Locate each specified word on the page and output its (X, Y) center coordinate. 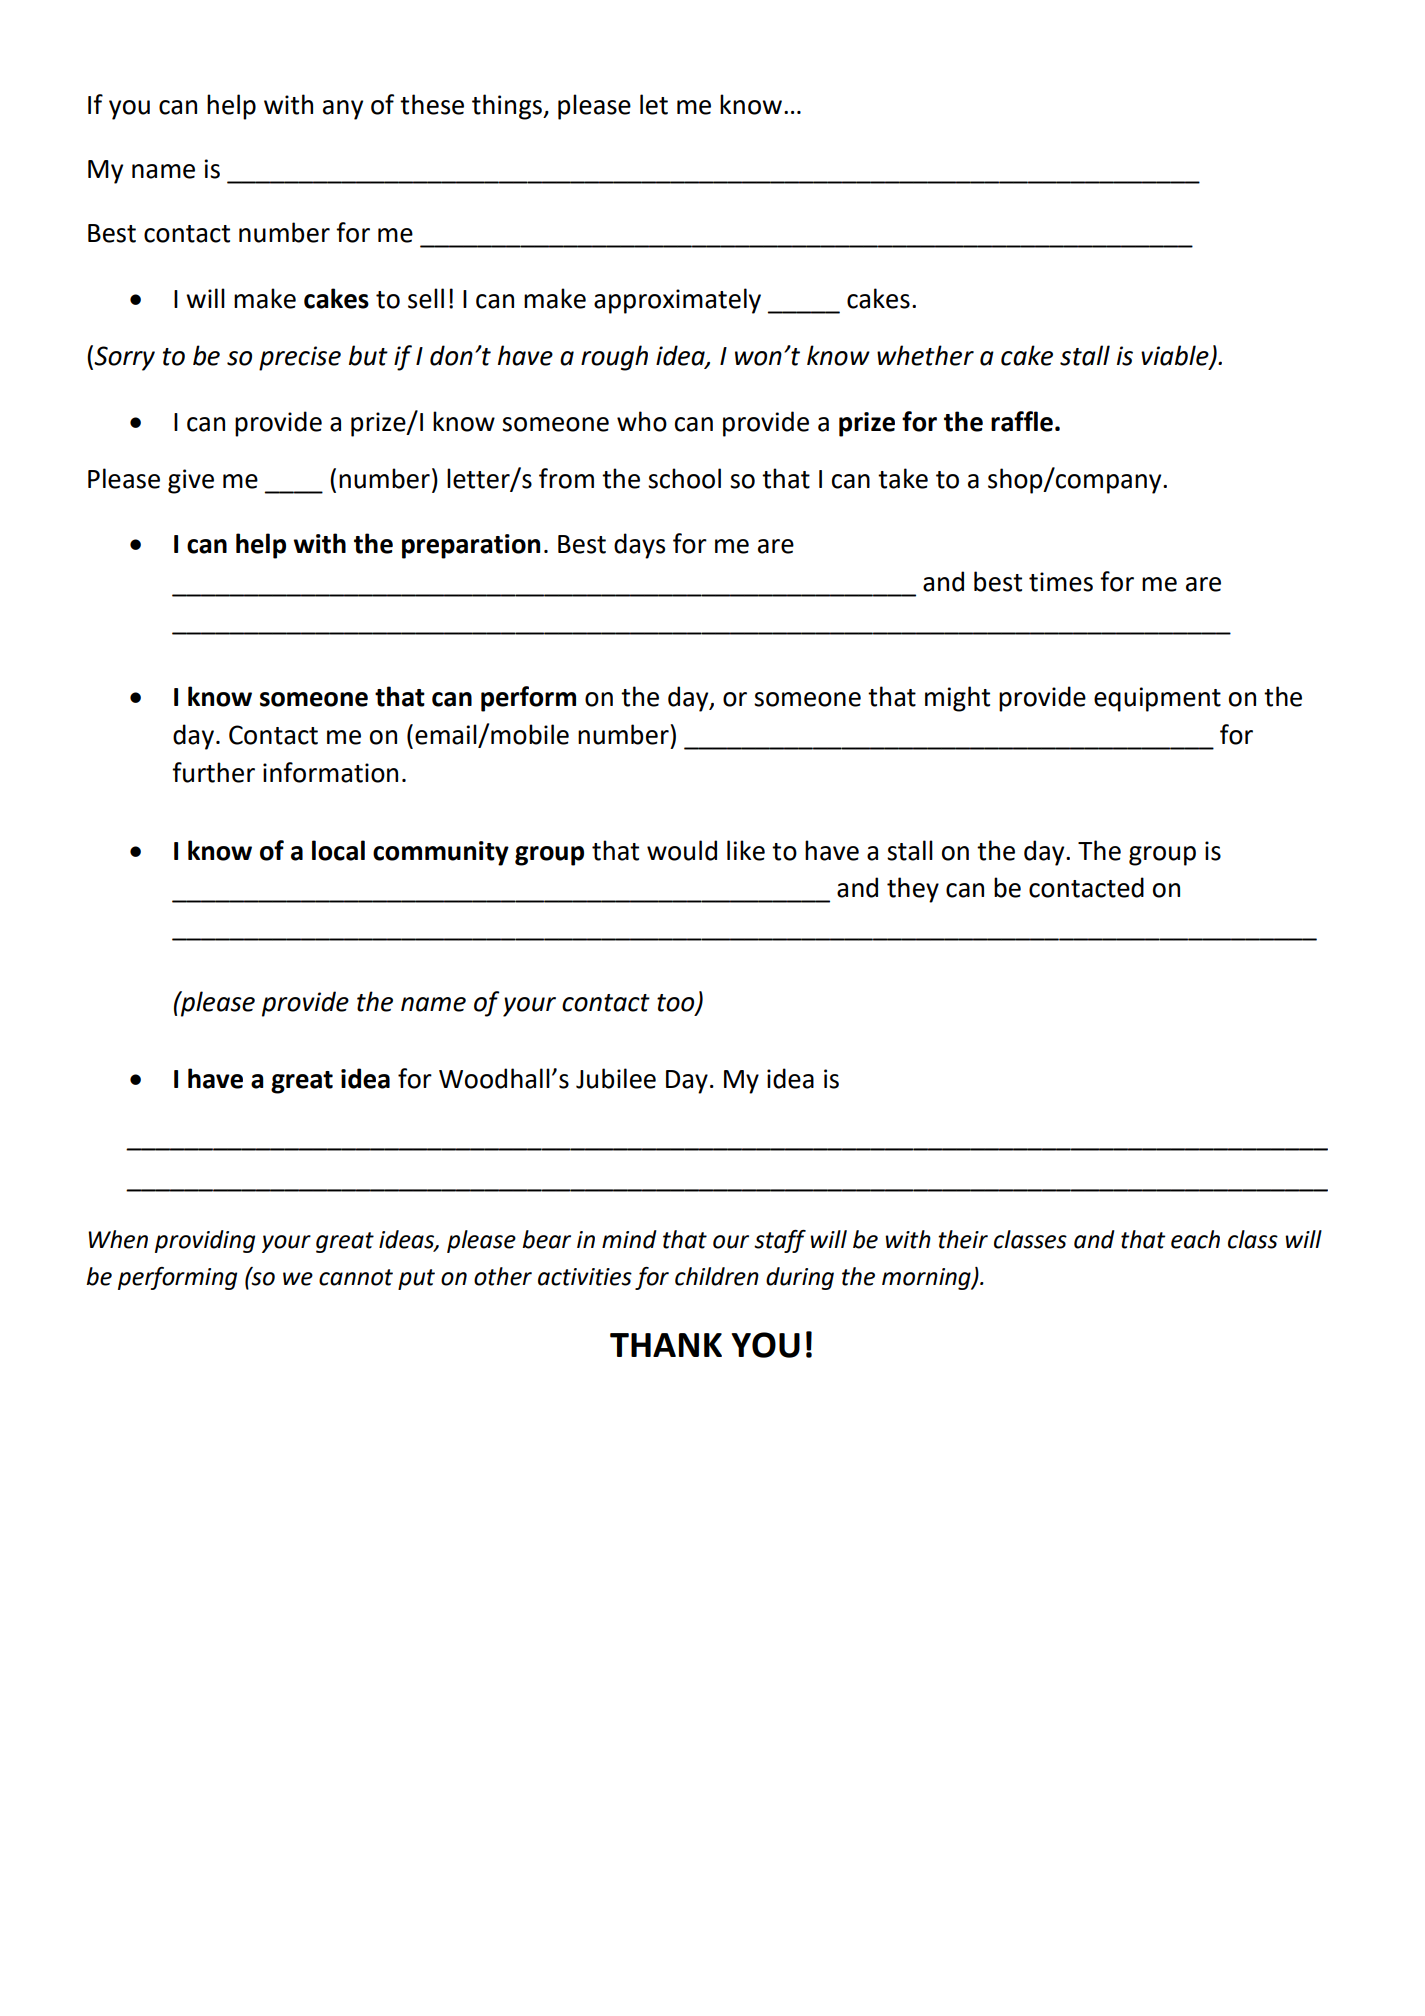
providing (205, 1241)
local (338, 850)
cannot (356, 1277)
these (432, 104)
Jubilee (616, 1078)
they (913, 890)
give (191, 481)
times (1061, 582)
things (508, 107)
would (682, 850)
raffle (1022, 421)
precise (300, 358)
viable (1176, 356)
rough (614, 358)
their (963, 1239)
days (639, 546)
